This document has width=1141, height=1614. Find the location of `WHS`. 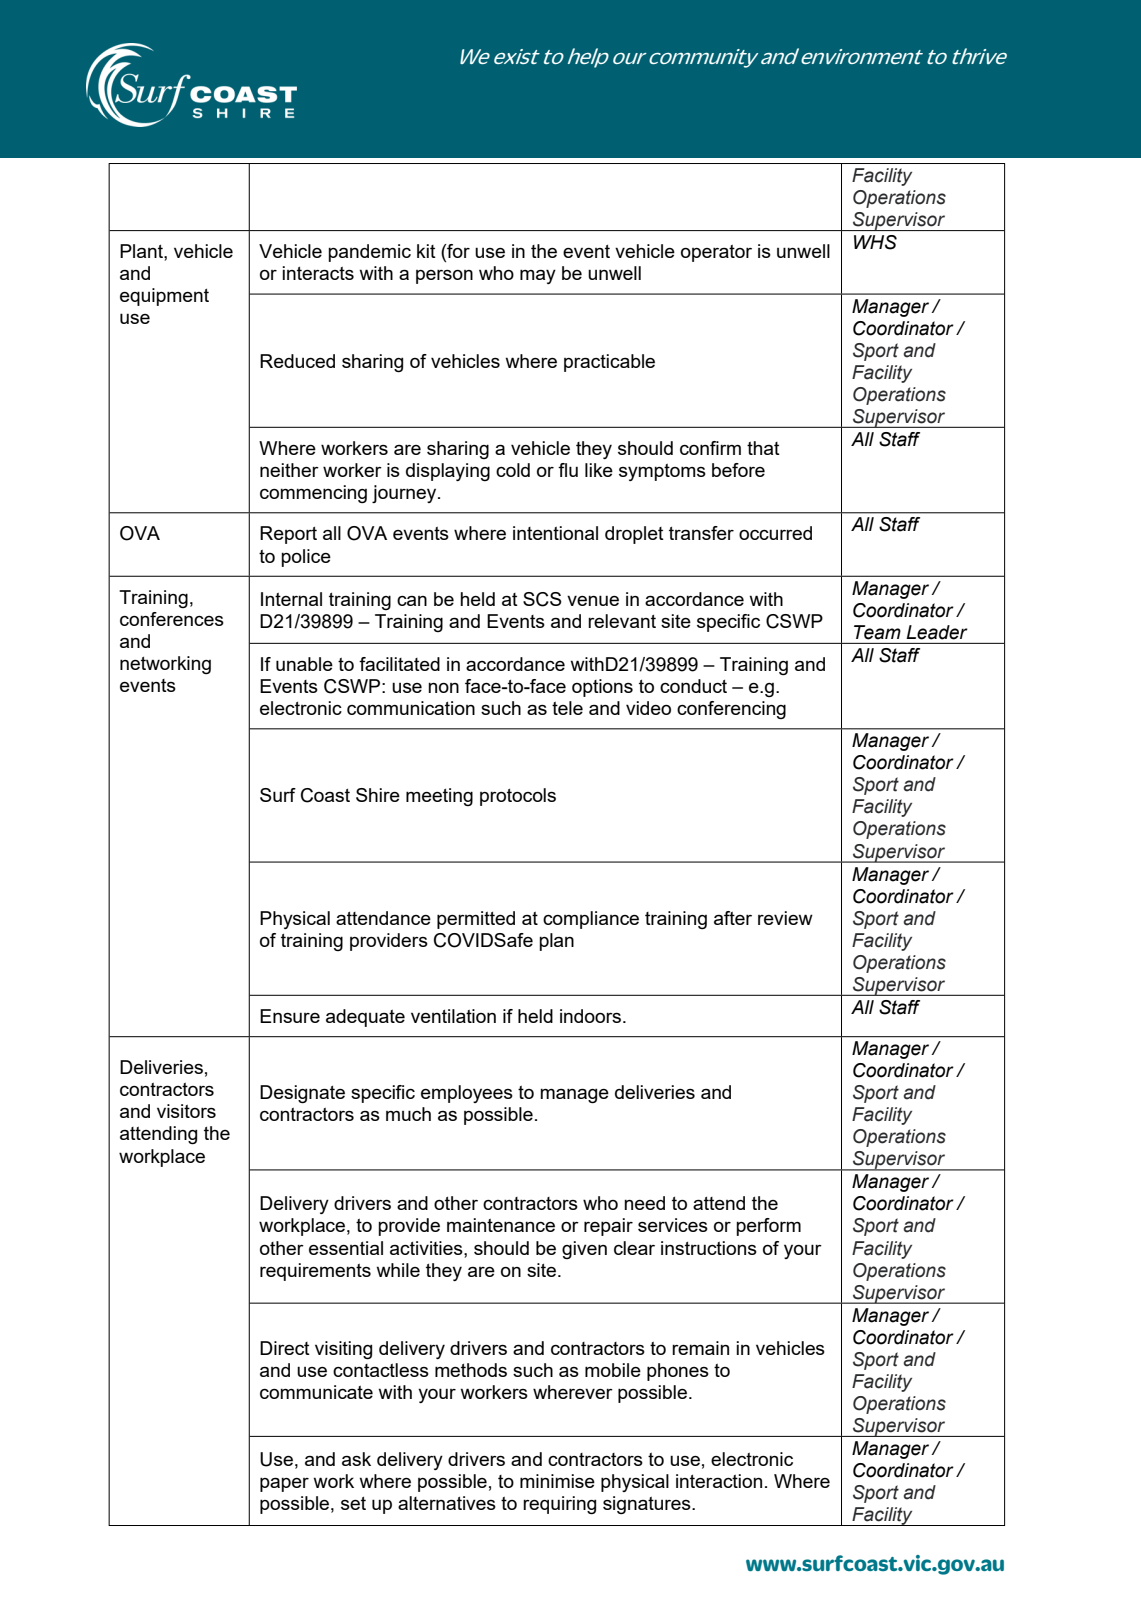

WHS is located at coordinates (875, 242).
